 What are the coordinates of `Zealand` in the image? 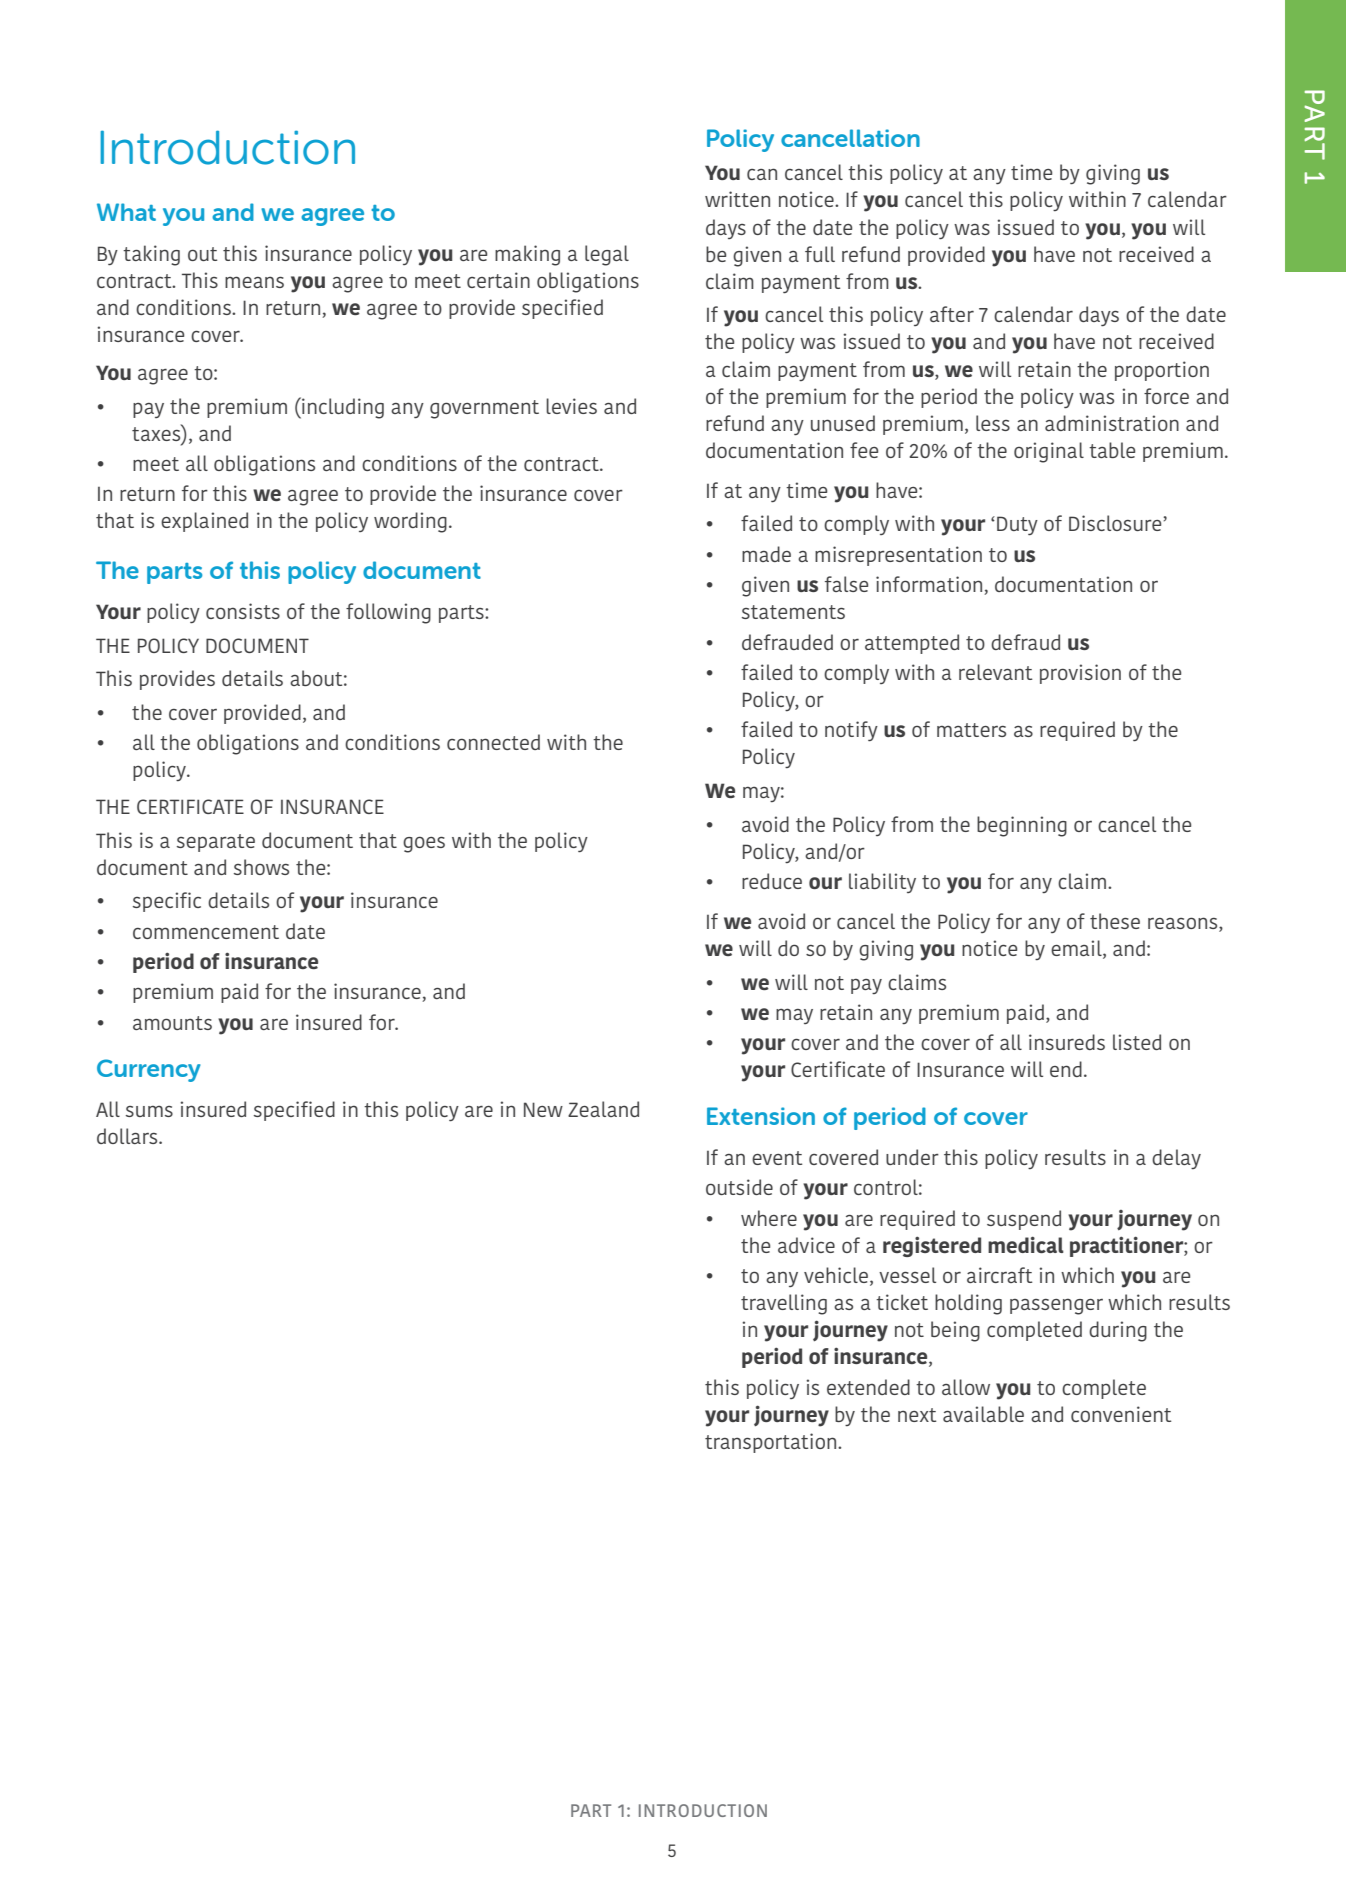 It's located at (603, 1109).
